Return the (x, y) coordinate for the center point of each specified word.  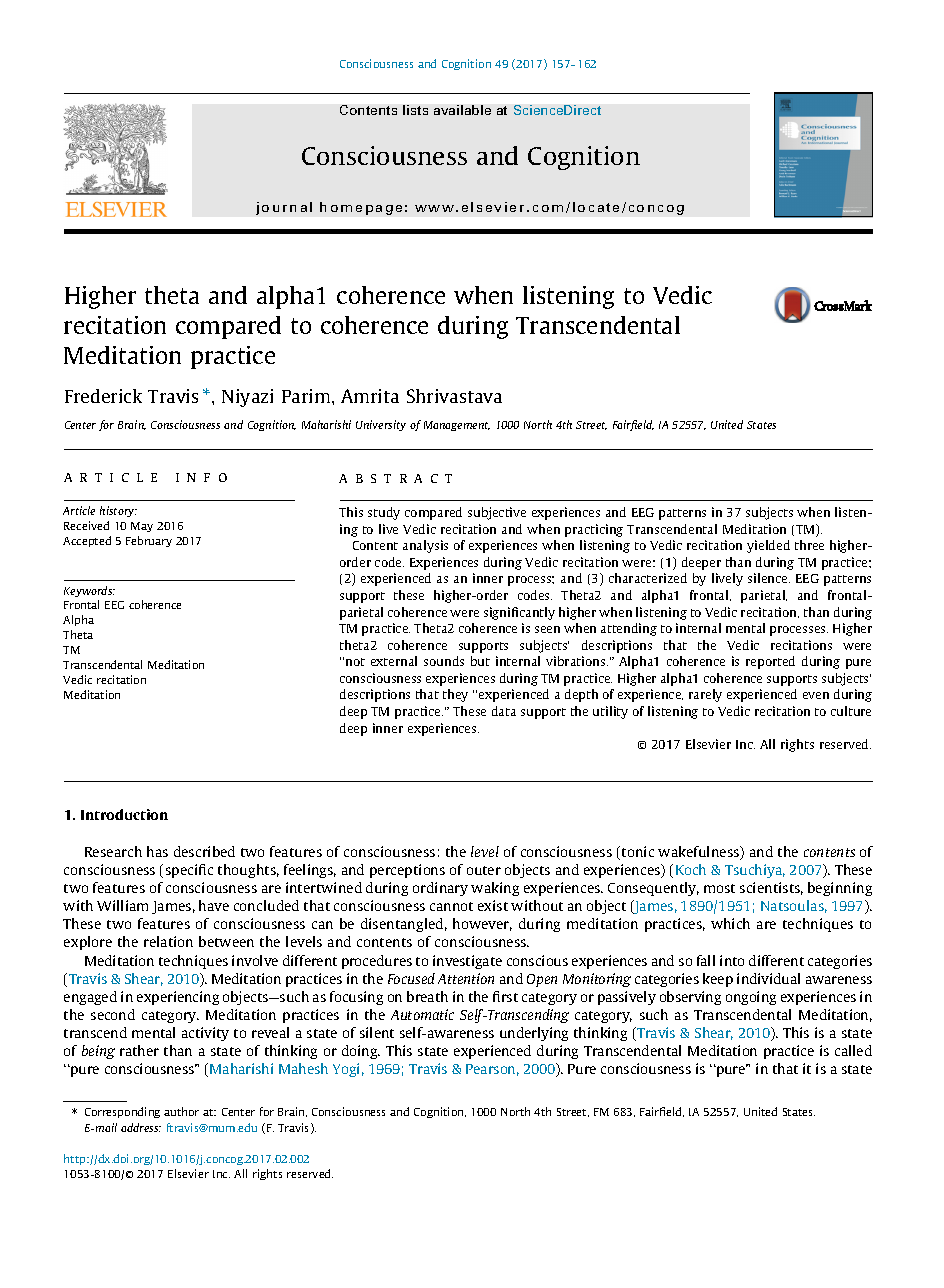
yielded (768, 546)
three (809, 545)
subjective (497, 513)
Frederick (103, 396)
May (142, 527)
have (214, 905)
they (455, 695)
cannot (451, 906)
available (462, 110)
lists (415, 110)
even (816, 695)
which (730, 923)
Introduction (124, 814)
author (181, 1111)
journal (284, 208)
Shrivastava (454, 396)
